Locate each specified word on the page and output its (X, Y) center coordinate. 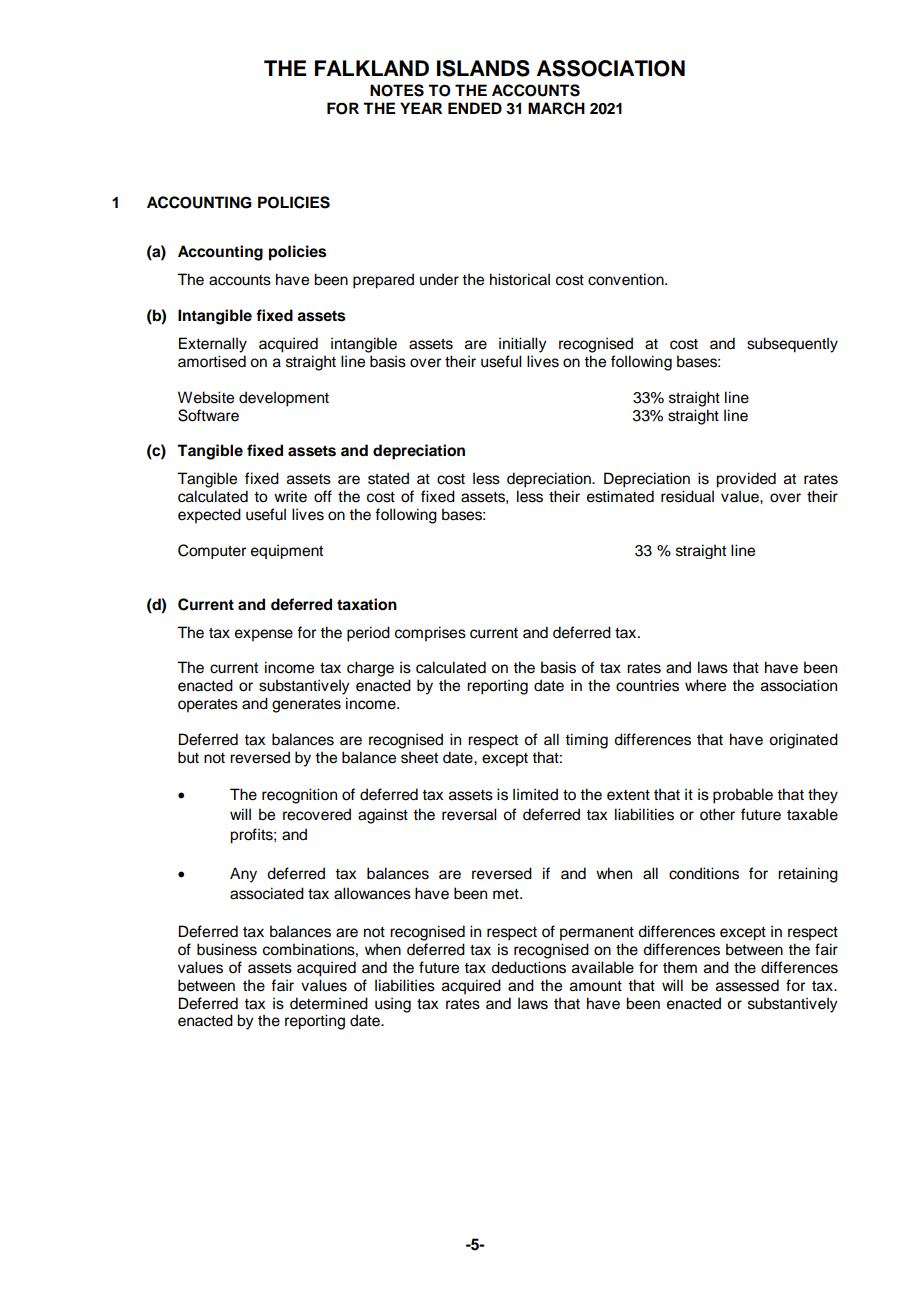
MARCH (556, 108)
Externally (213, 345)
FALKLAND (372, 68)
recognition (299, 796)
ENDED (475, 108)
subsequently (792, 345)
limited (535, 794)
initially (522, 345)
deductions (528, 967)
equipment (287, 551)
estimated (620, 496)
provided (746, 480)
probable (743, 796)
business (227, 949)
